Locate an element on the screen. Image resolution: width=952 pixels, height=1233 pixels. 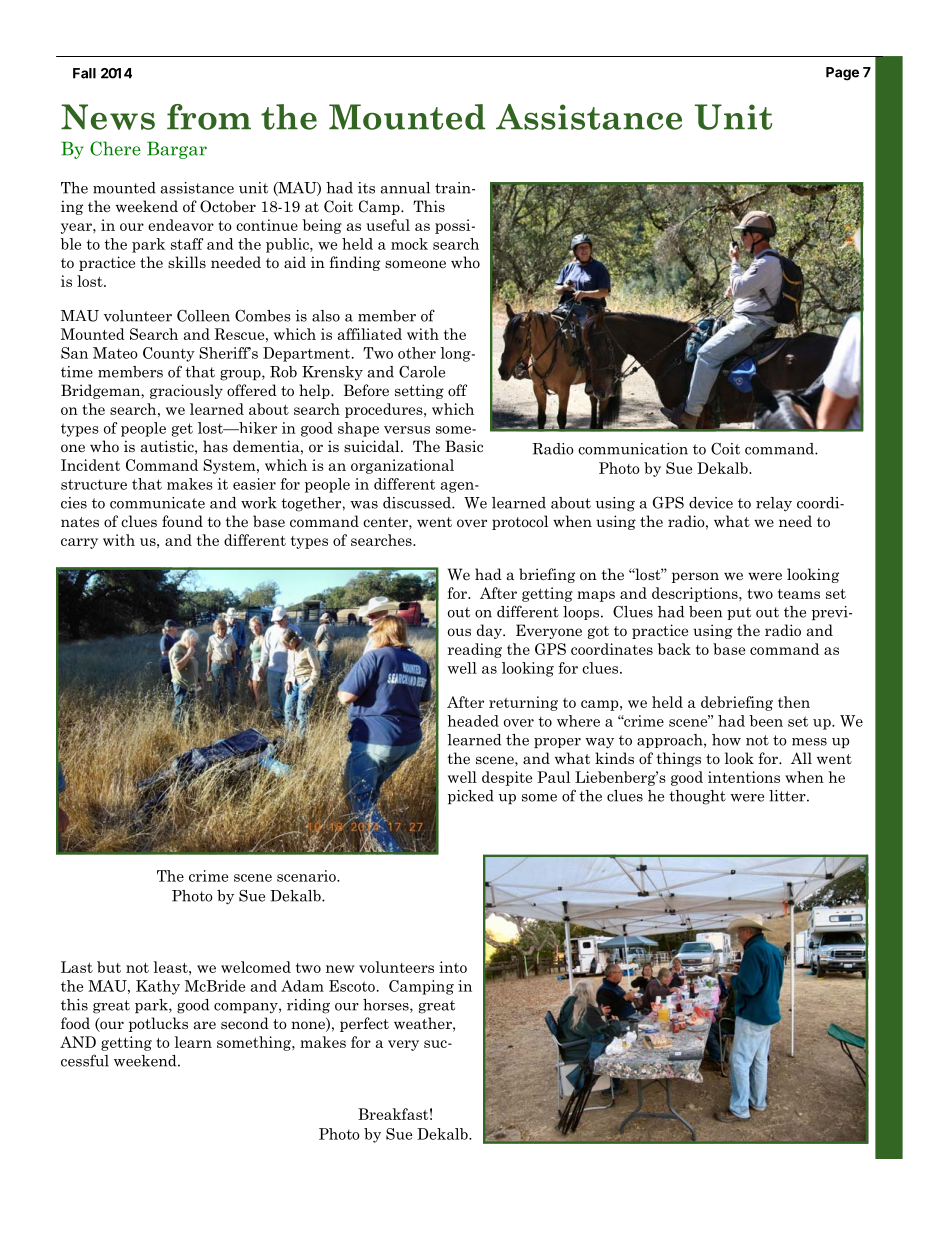
person is located at coordinates (695, 577).
